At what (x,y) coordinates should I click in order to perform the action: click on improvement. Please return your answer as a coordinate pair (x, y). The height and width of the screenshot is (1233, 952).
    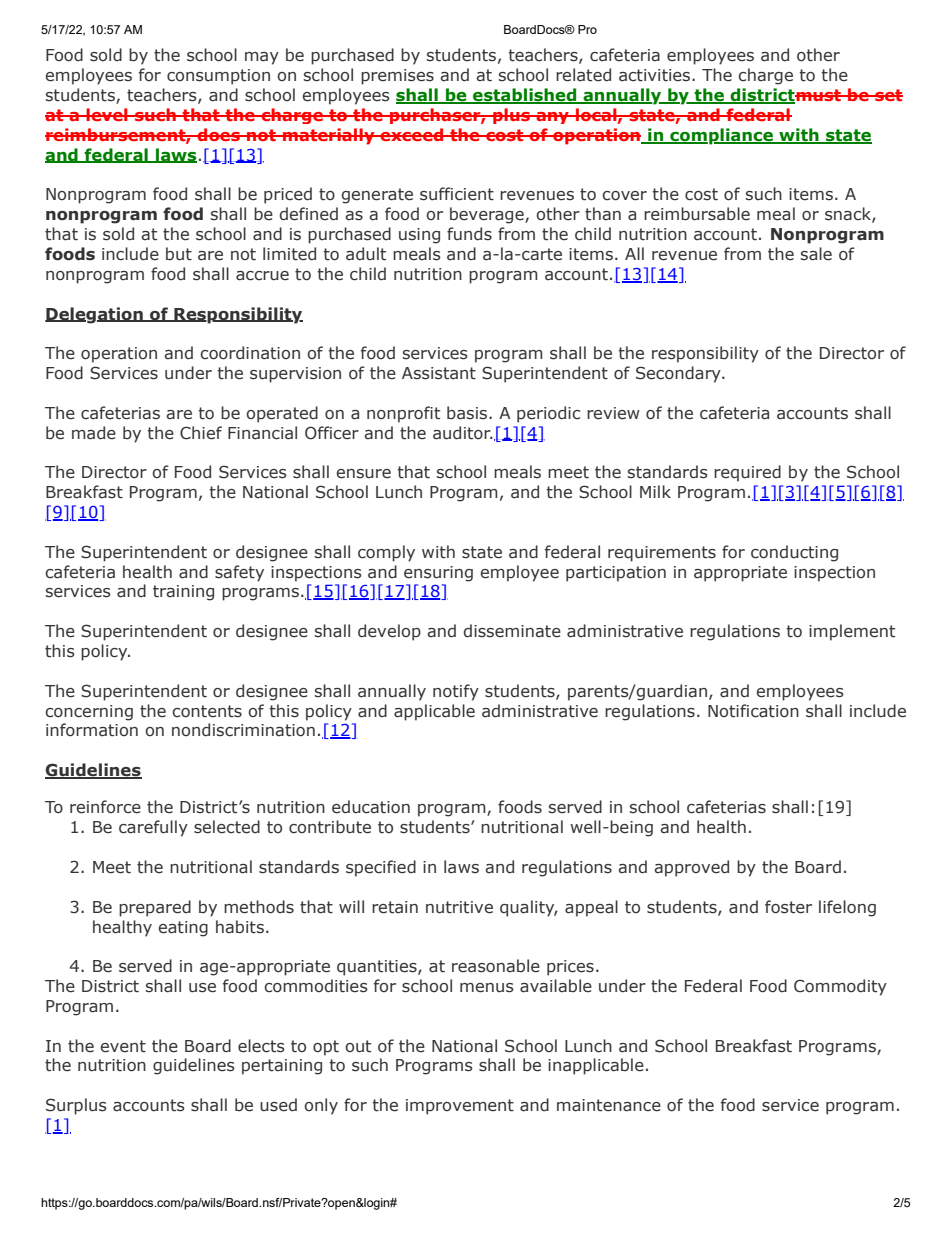
    Looking at the image, I should click on (460, 1107).
